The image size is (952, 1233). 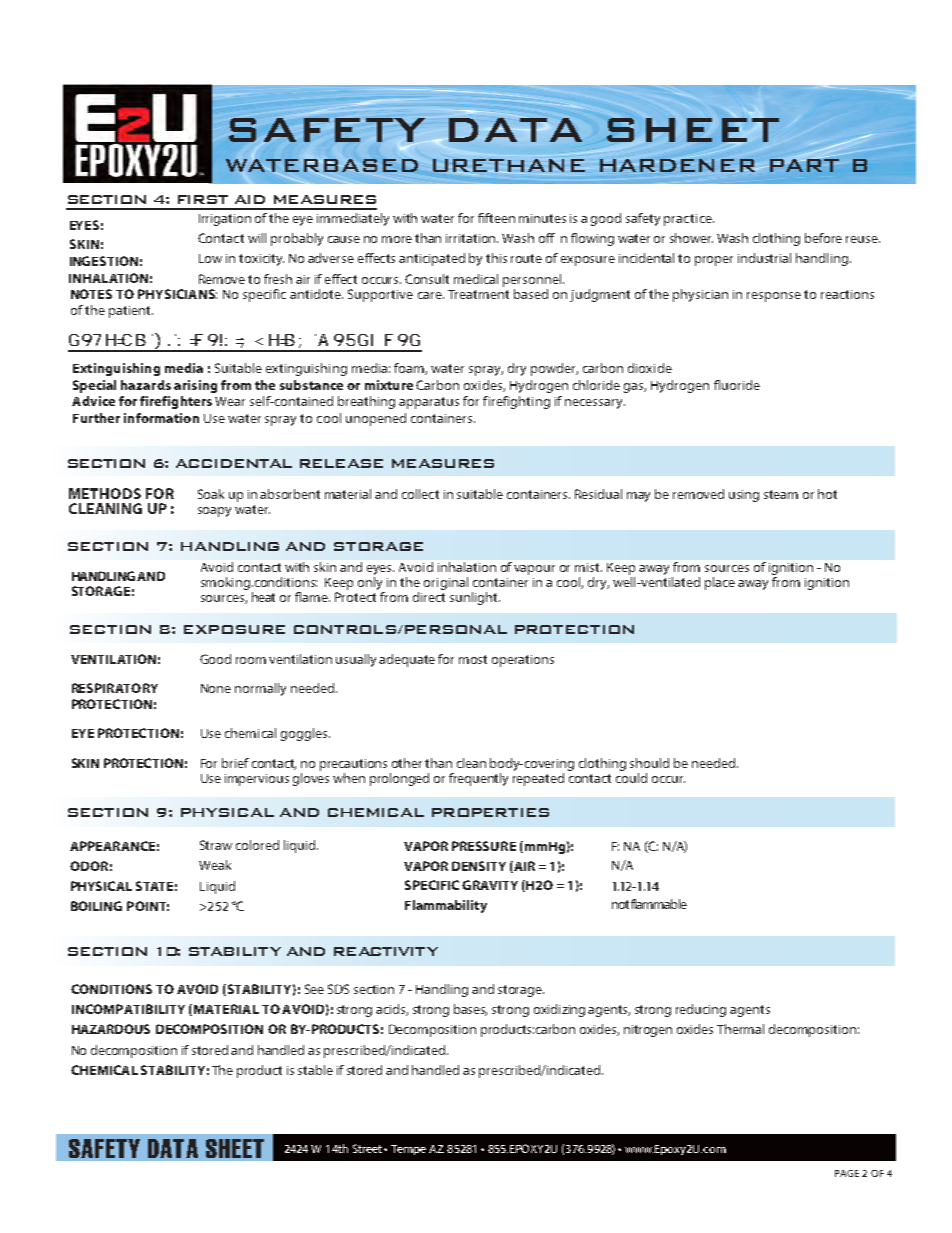 What do you see at coordinates (804, 164) in the screenshot?
I see `PART` at bounding box center [804, 164].
